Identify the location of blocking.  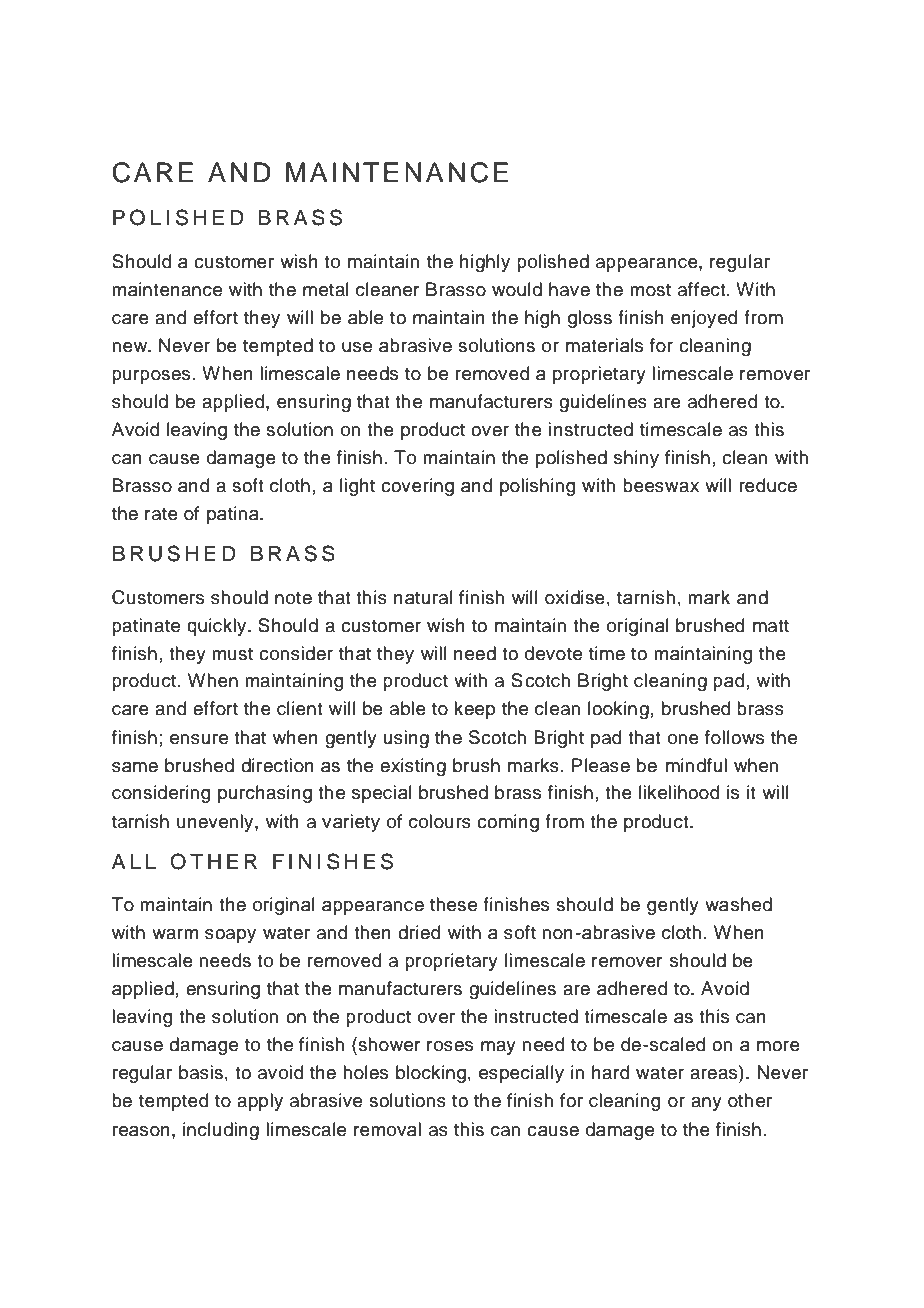
(431, 1074).
